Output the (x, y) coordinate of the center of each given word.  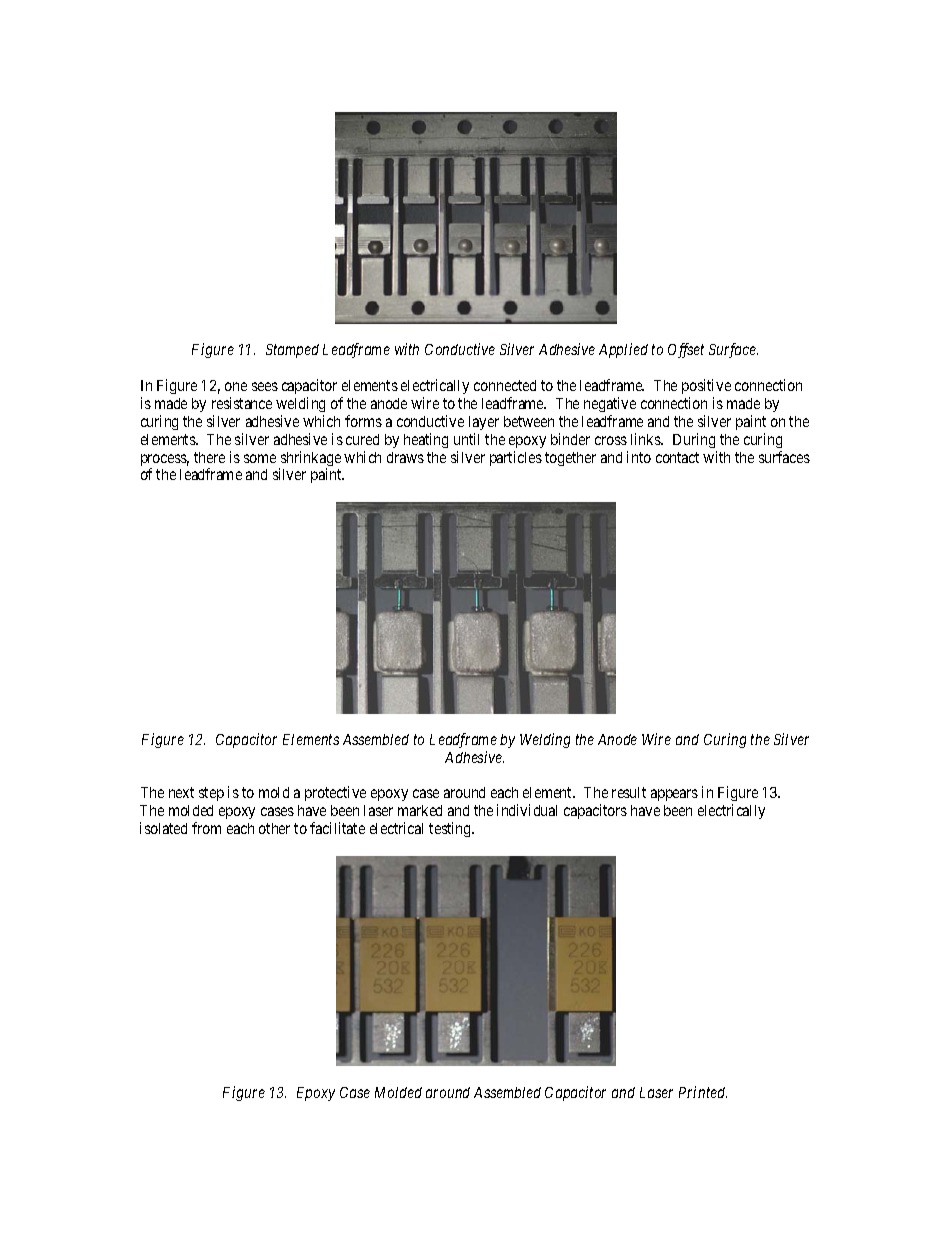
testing (451, 829)
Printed (703, 1092)
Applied (623, 350)
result (629, 792)
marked (420, 810)
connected (505, 385)
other (274, 828)
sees (265, 386)
